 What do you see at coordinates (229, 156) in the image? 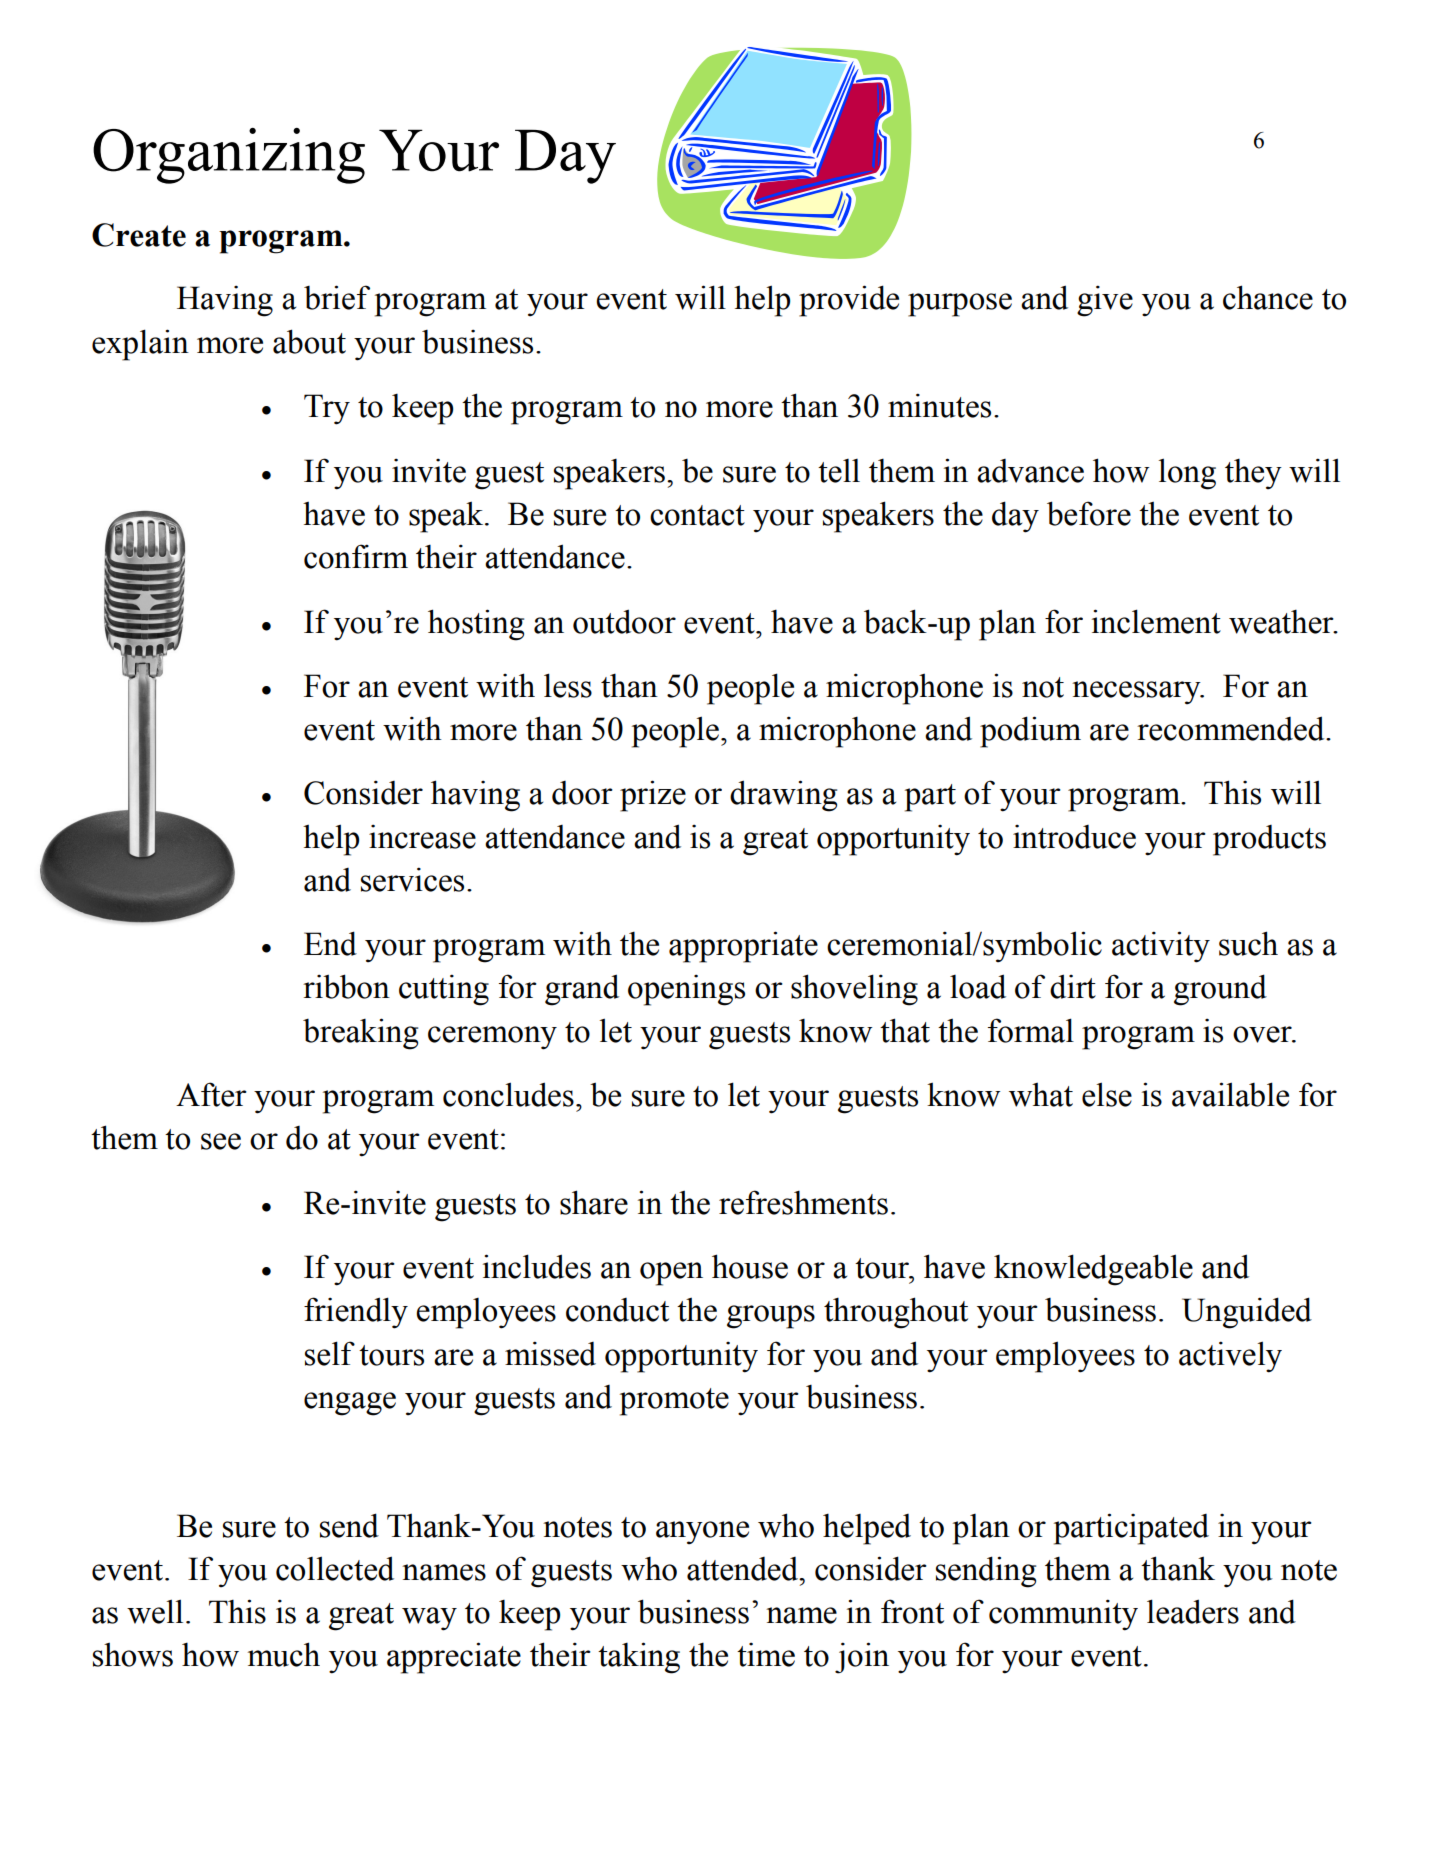
I see `Organizing` at bounding box center [229, 156].
